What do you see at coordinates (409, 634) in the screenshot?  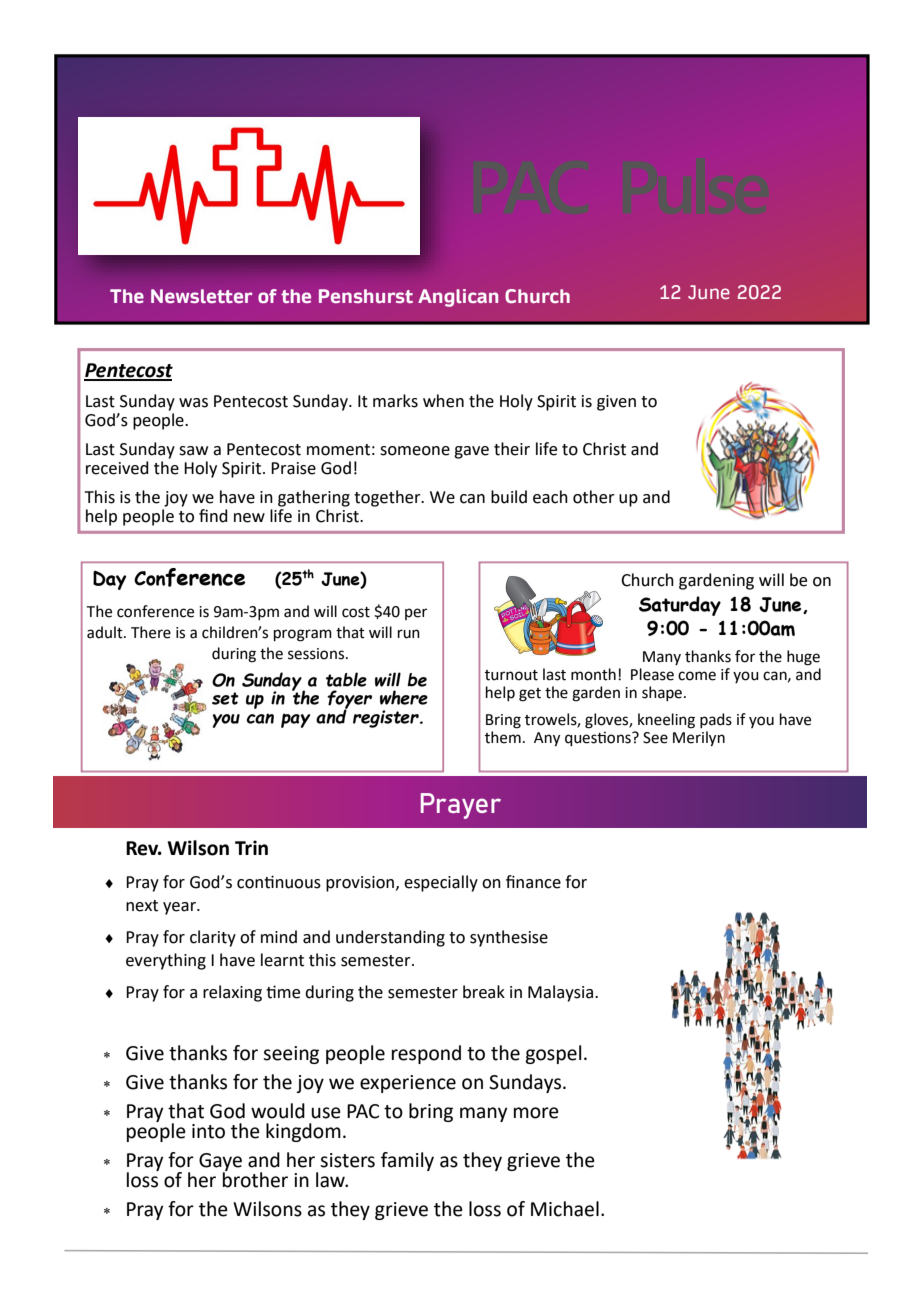 I see `run` at bounding box center [409, 634].
